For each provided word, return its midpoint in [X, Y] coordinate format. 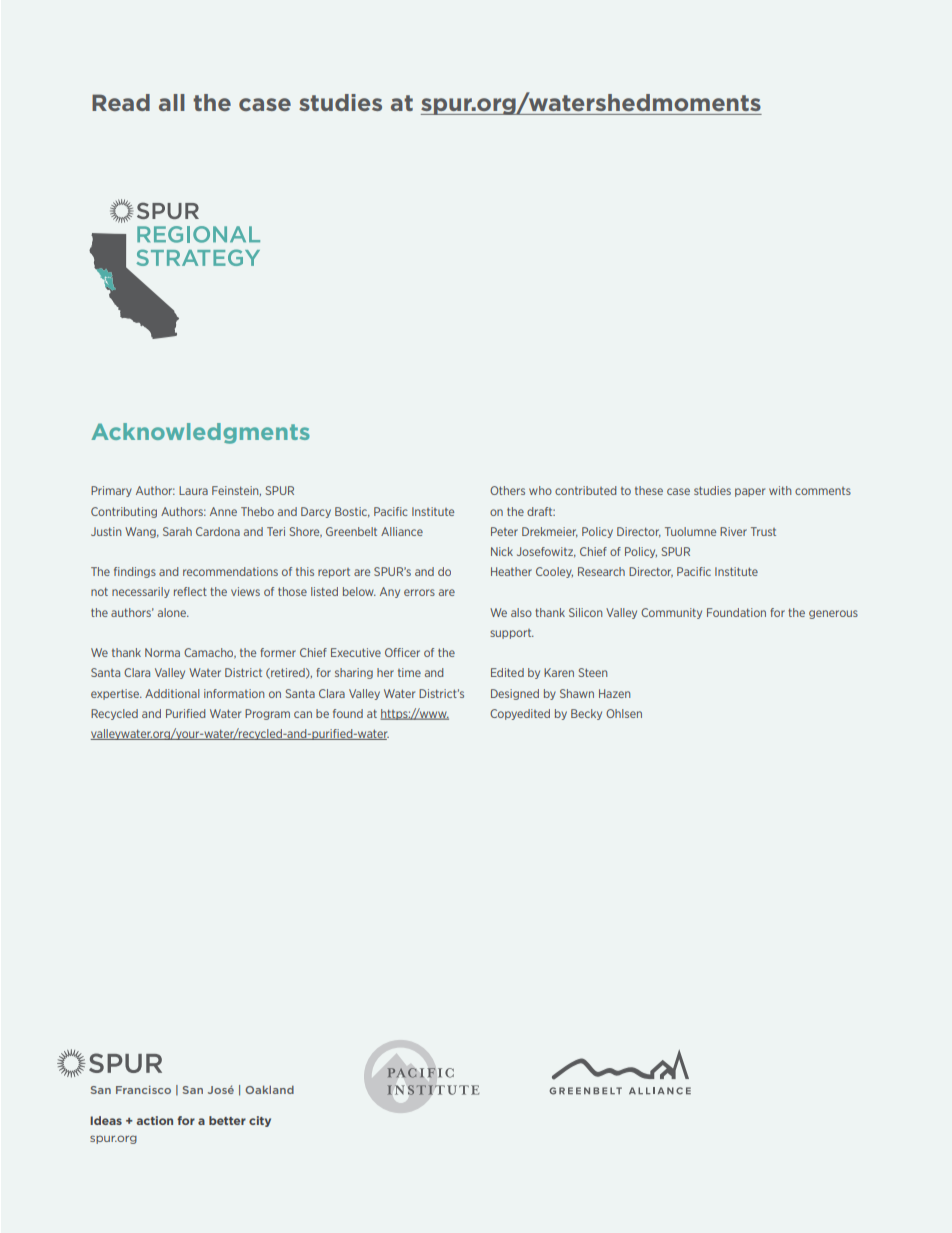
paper [750, 492]
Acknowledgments [200, 433]
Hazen [614, 693]
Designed [515, 694]
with [780, 490]
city [260, 1121]
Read [121, 102]
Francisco [143, 1090]
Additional [172, 693]
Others [507, 490]
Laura [193, 490]
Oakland [269, 1089]
